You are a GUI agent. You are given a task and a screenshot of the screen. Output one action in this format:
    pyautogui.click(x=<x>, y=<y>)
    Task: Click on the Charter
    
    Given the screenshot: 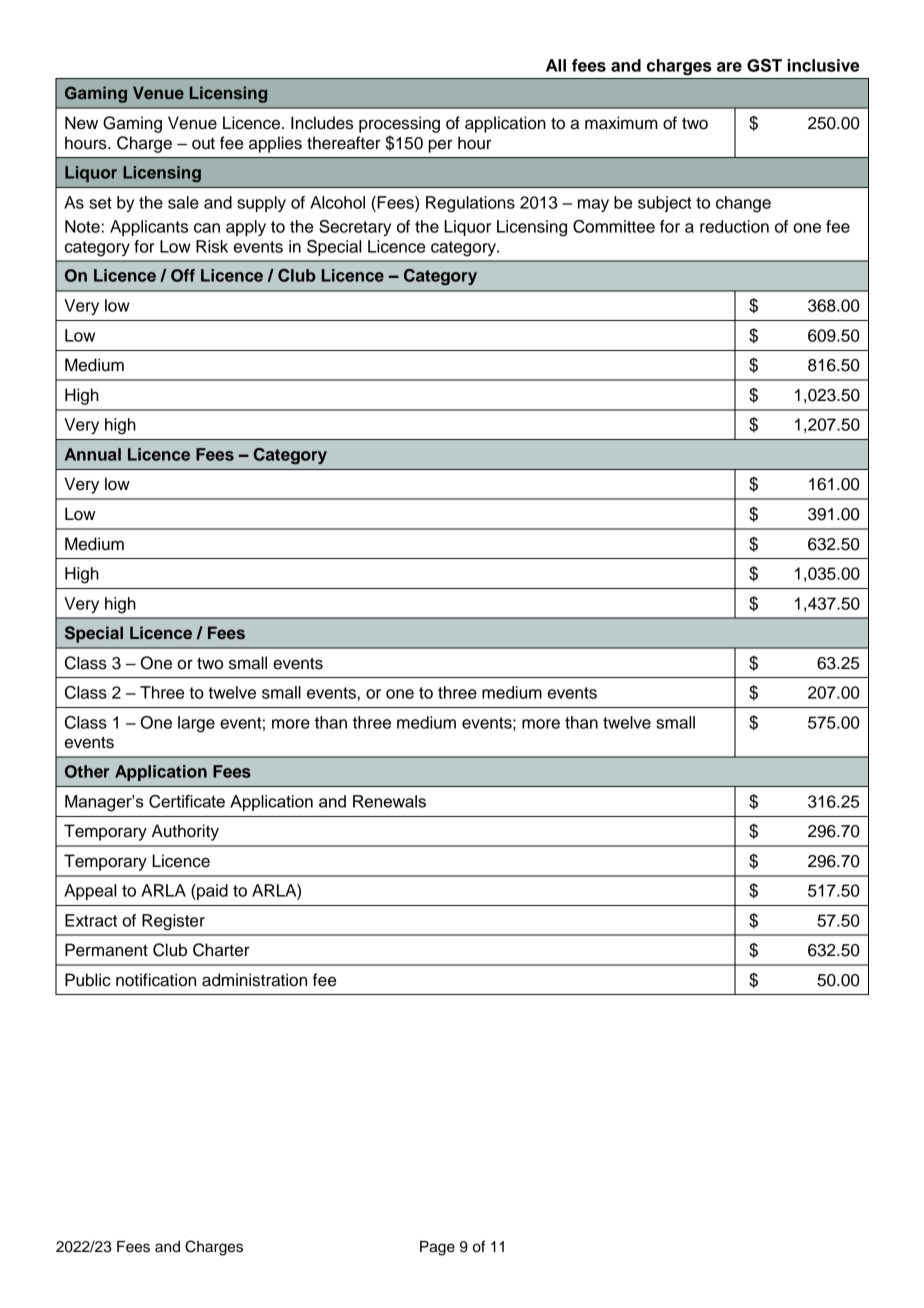 What is the action you would take?
    pyautogui.click(x=221, y=950)
